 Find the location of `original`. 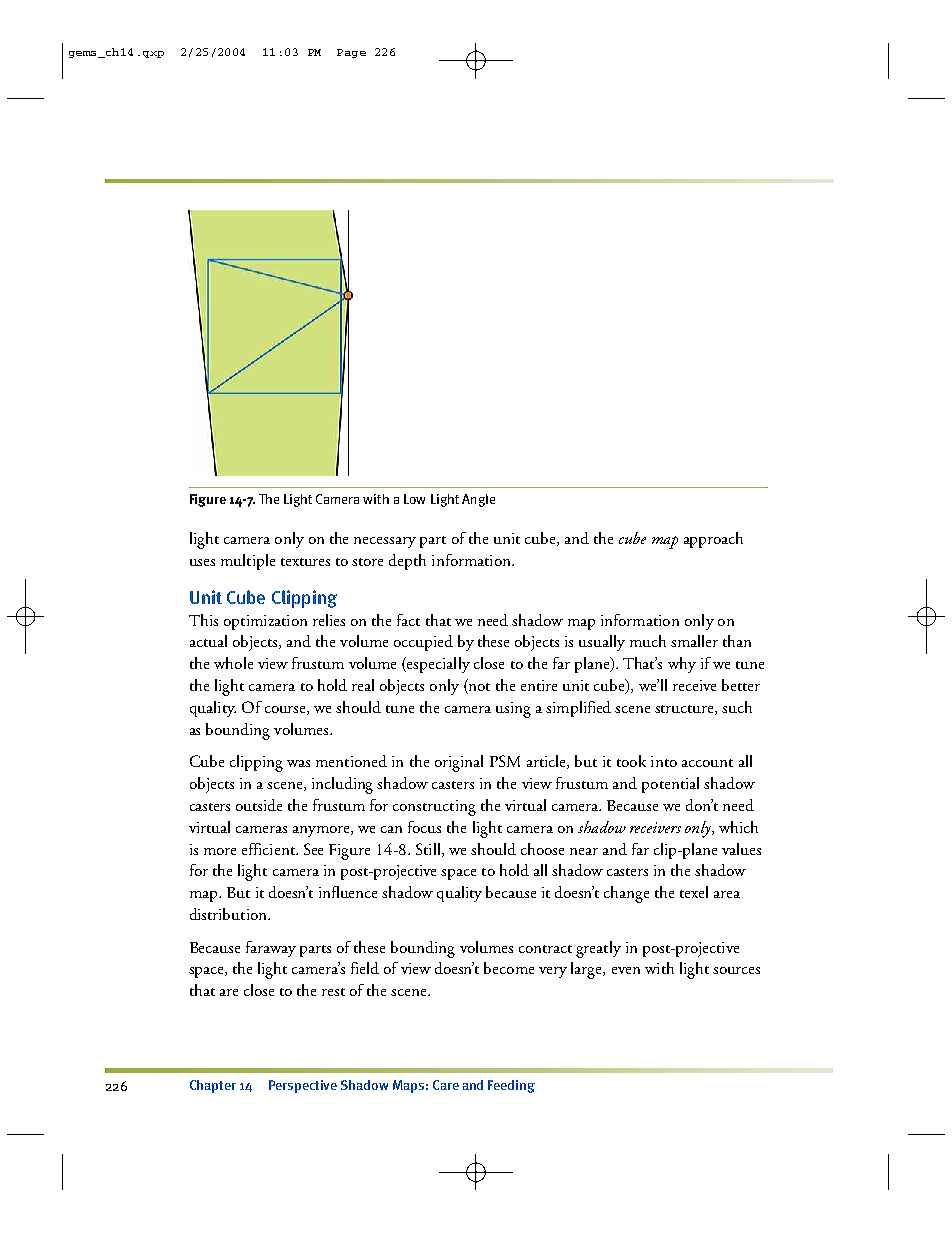

original is located at coordinates (459, 763).
